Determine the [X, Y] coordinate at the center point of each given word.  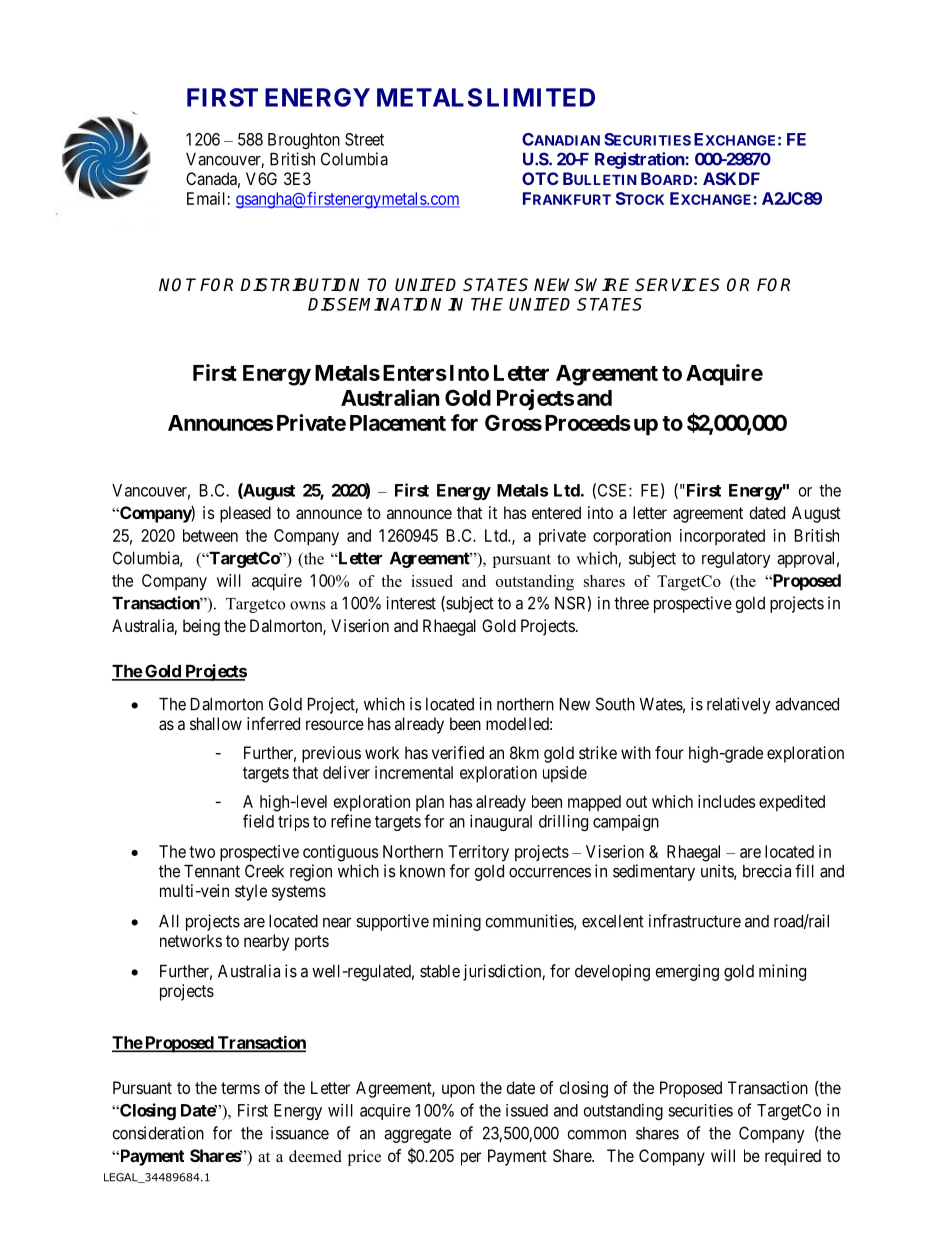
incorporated [722, 537]
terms [240, 1088]
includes [726, 801]
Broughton [304, 141]
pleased [245, 514]
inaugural [501, 822]
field [258, 821]
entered [556, 512]
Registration [640, 160]
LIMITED [541, 97]
